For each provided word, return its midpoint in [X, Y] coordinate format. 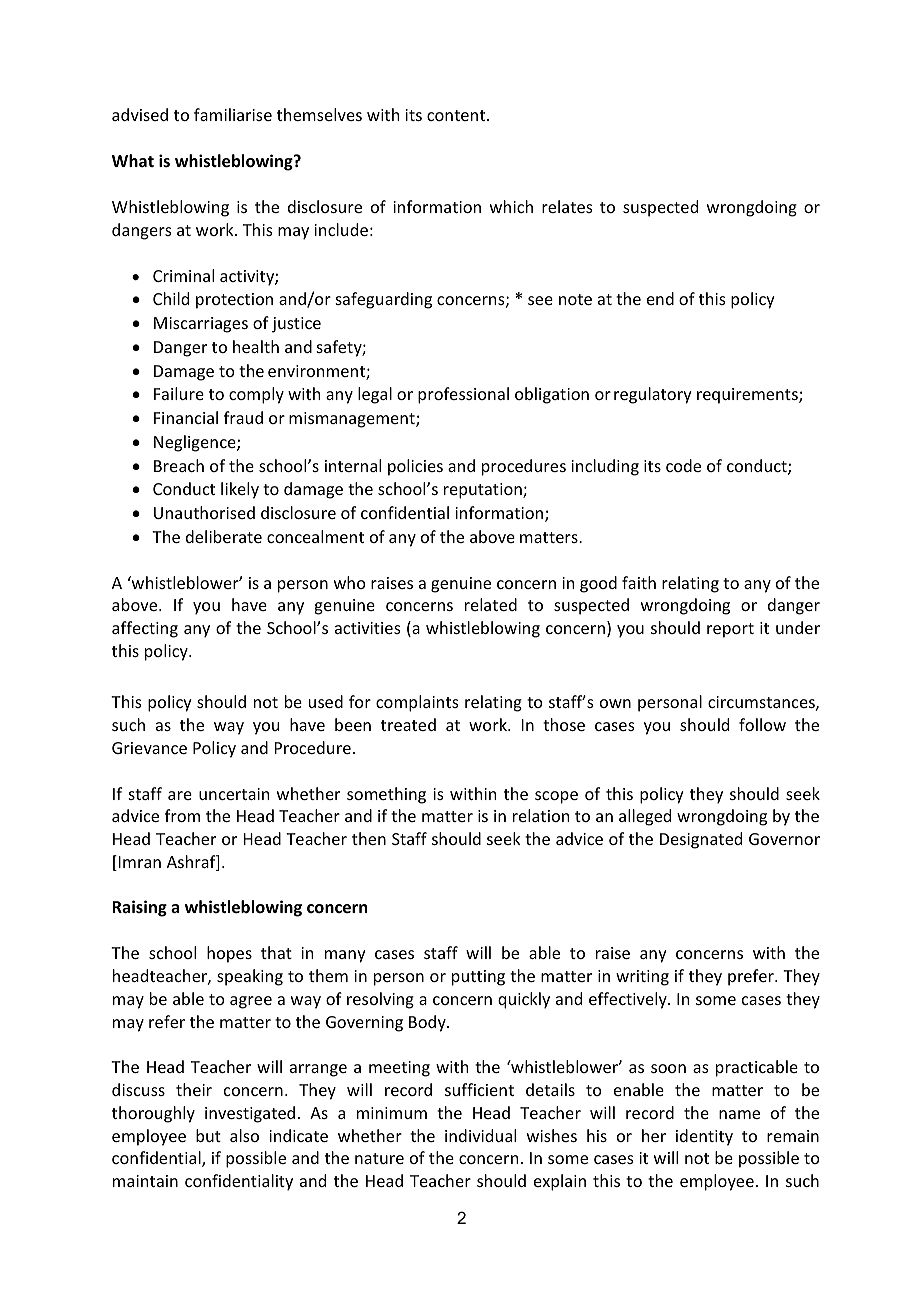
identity [704, 1137]
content [457, 115]
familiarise [233, 114]
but [208, 1135]
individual [480, 1135]
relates [567, 206]
